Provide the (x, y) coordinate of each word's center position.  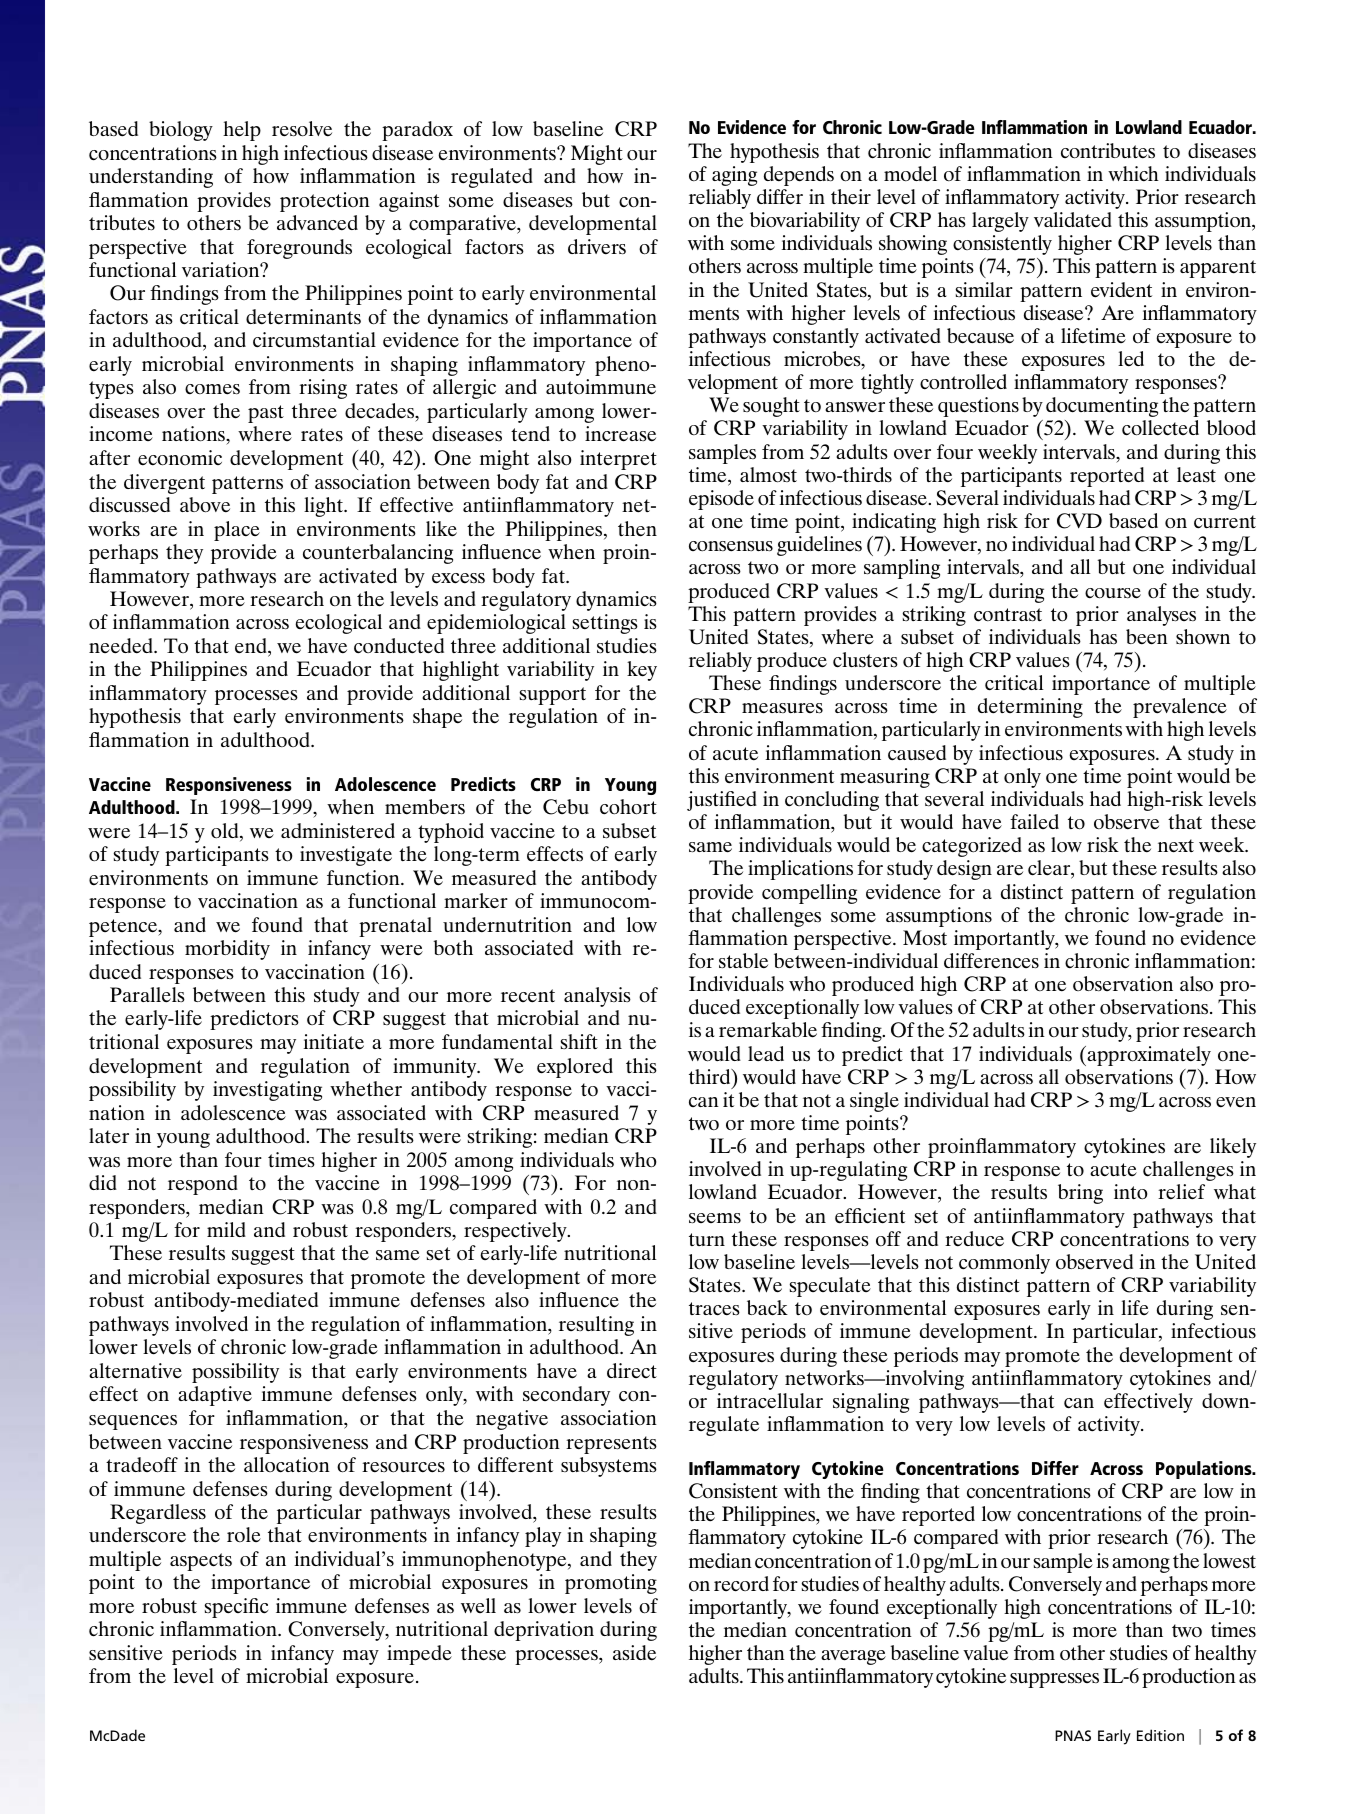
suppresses (1054, 1680)
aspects (201, 1562)
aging (734, 176)
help (242, 131)
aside (634, 1653)
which (1133, 174)
